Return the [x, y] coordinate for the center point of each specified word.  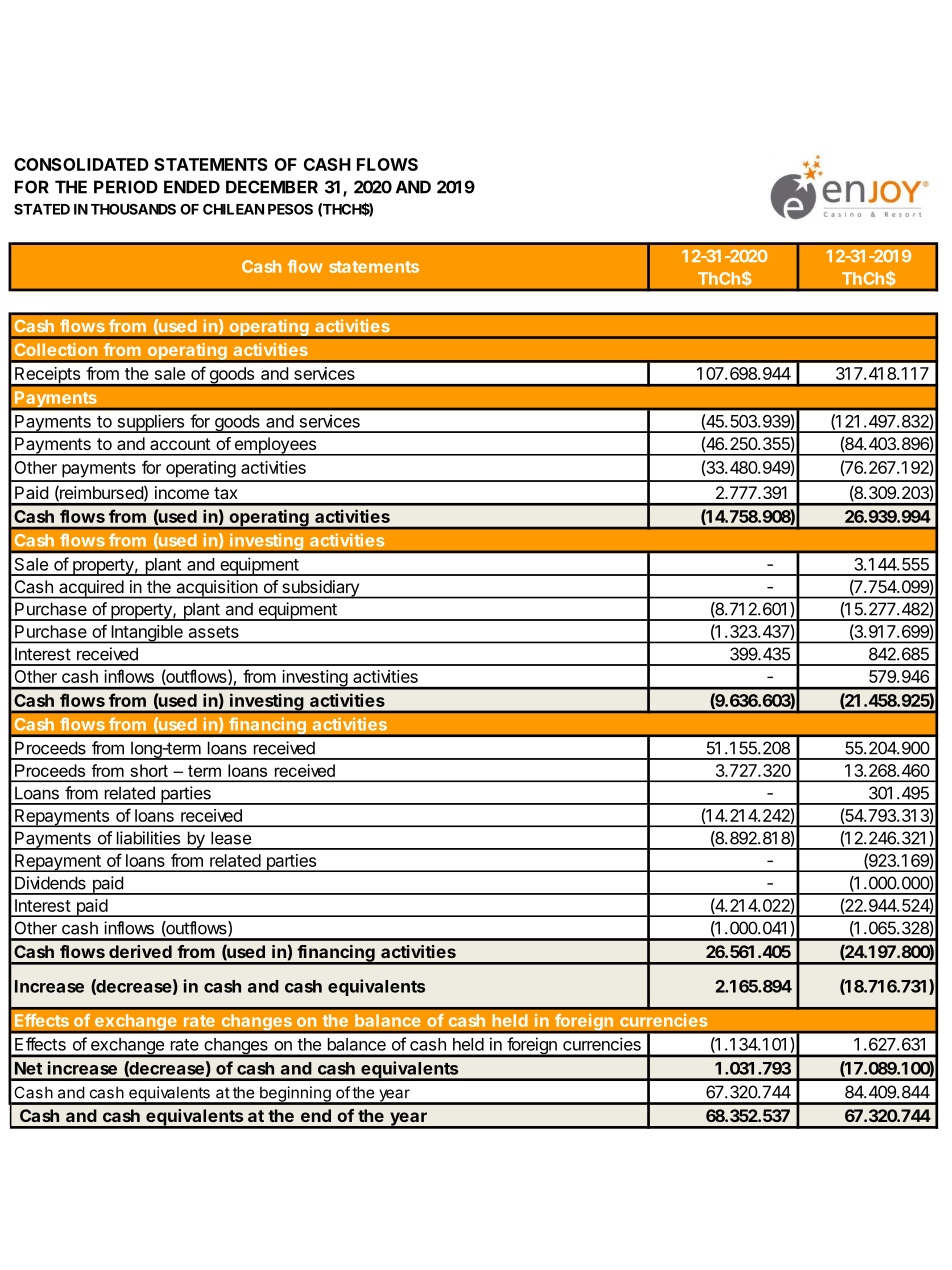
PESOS [290, 209]
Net [28, 1068]
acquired [91, 589]
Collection [56, 349]
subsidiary [320, 589]
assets [214, 632]
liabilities [148, 838]
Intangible [147, 634]
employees [275, 446]
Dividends [50, 883]
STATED [42, 209]
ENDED [192, 187]
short [149, 770]
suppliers [151, 423]
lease [231, 838]
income [182, 492]
